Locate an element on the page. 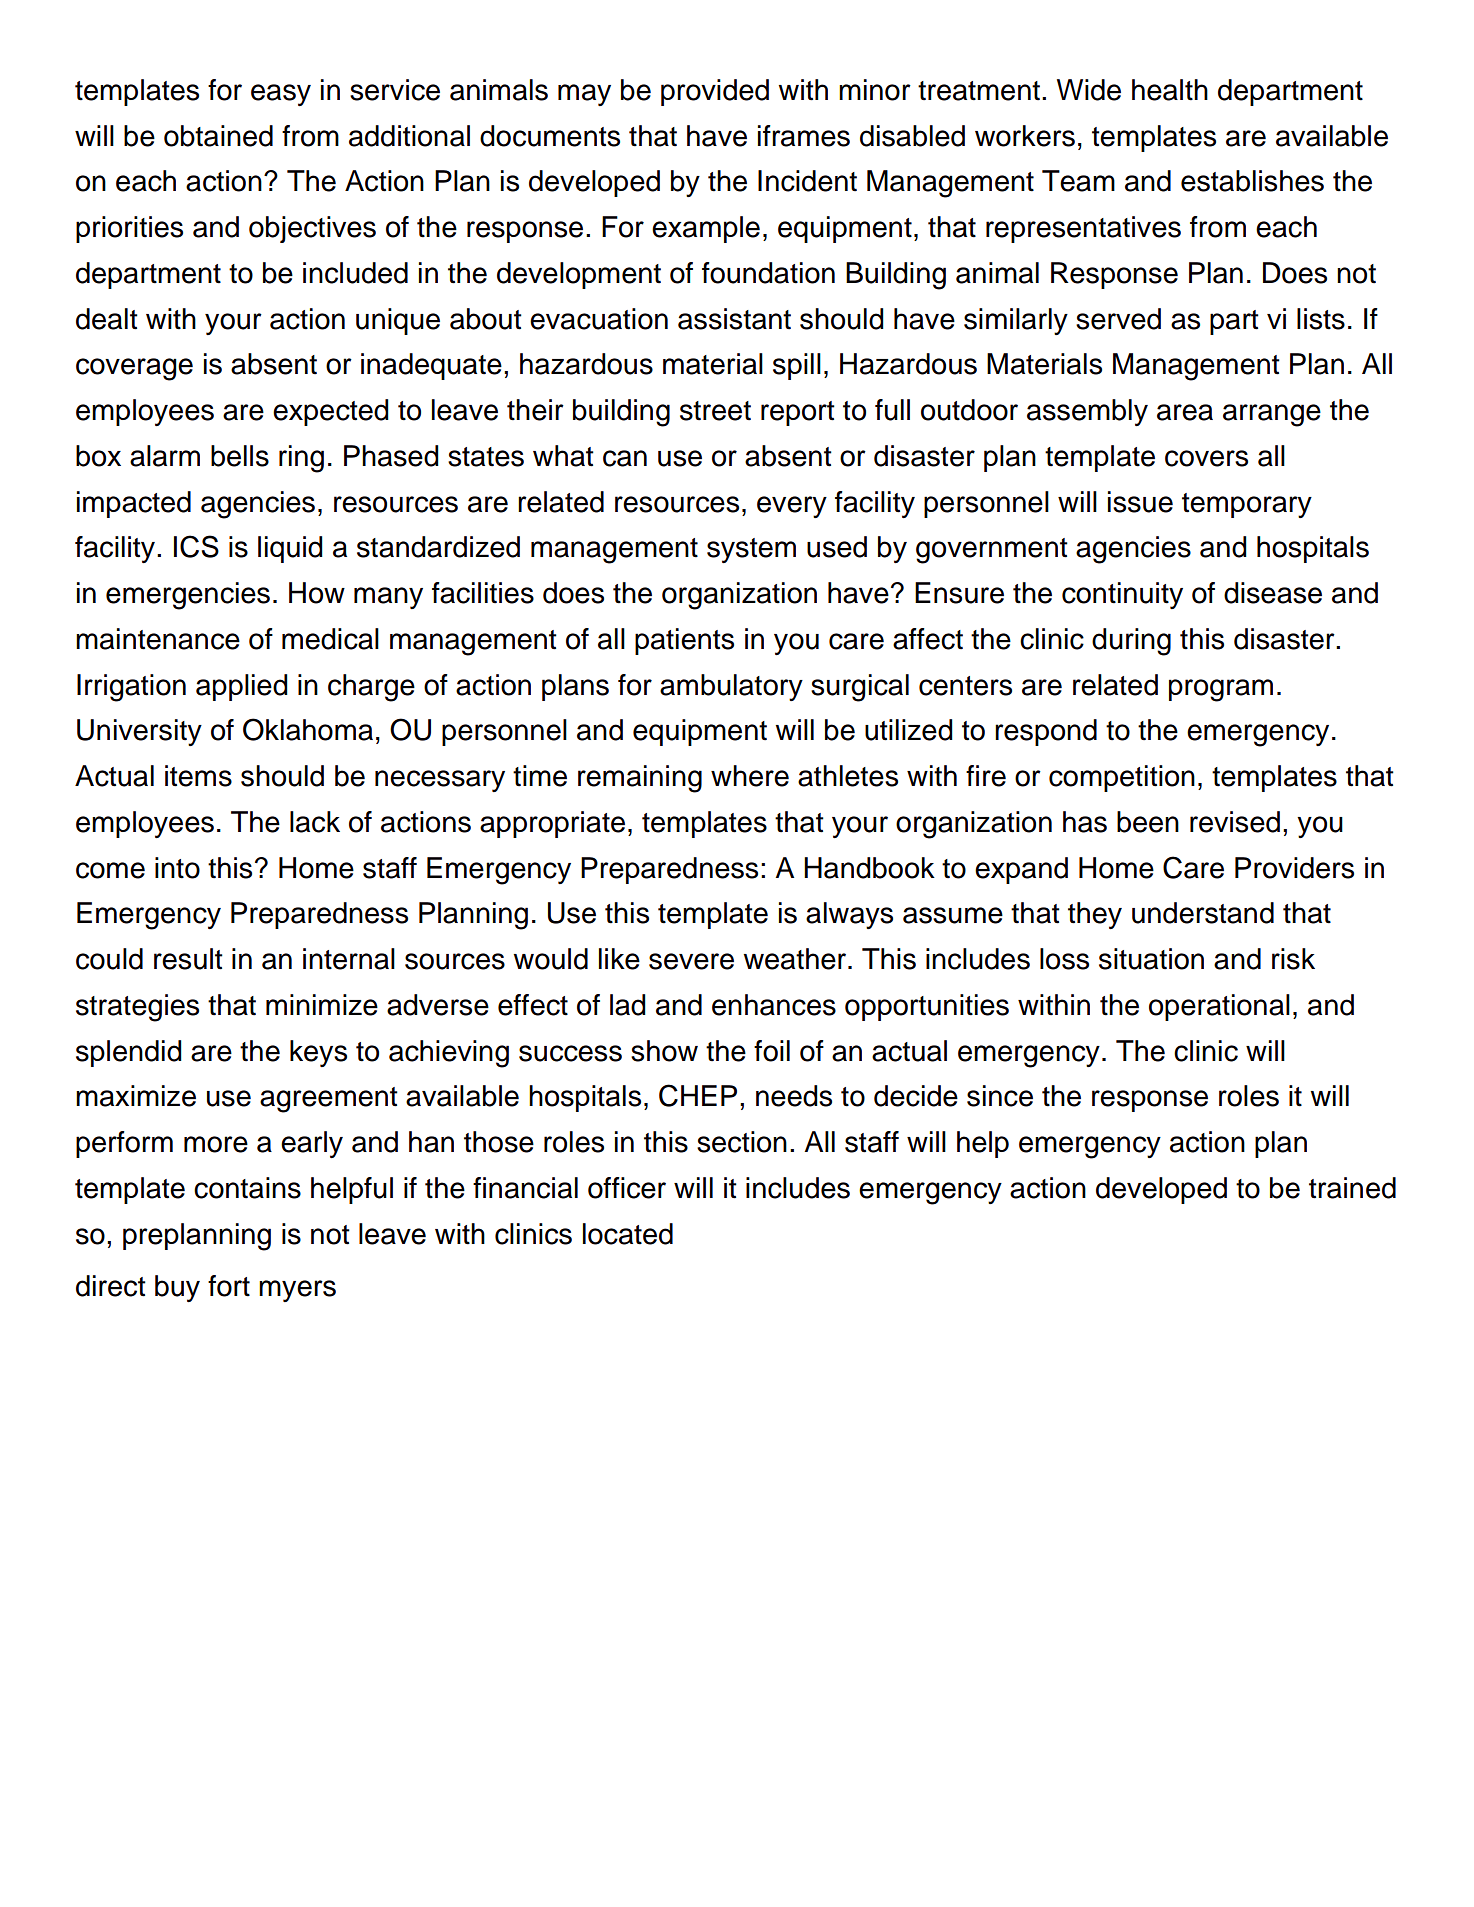 Image resolution: width=1474 pixels, height=1907 pixels. fort is located at coordinates (229, 1286).
